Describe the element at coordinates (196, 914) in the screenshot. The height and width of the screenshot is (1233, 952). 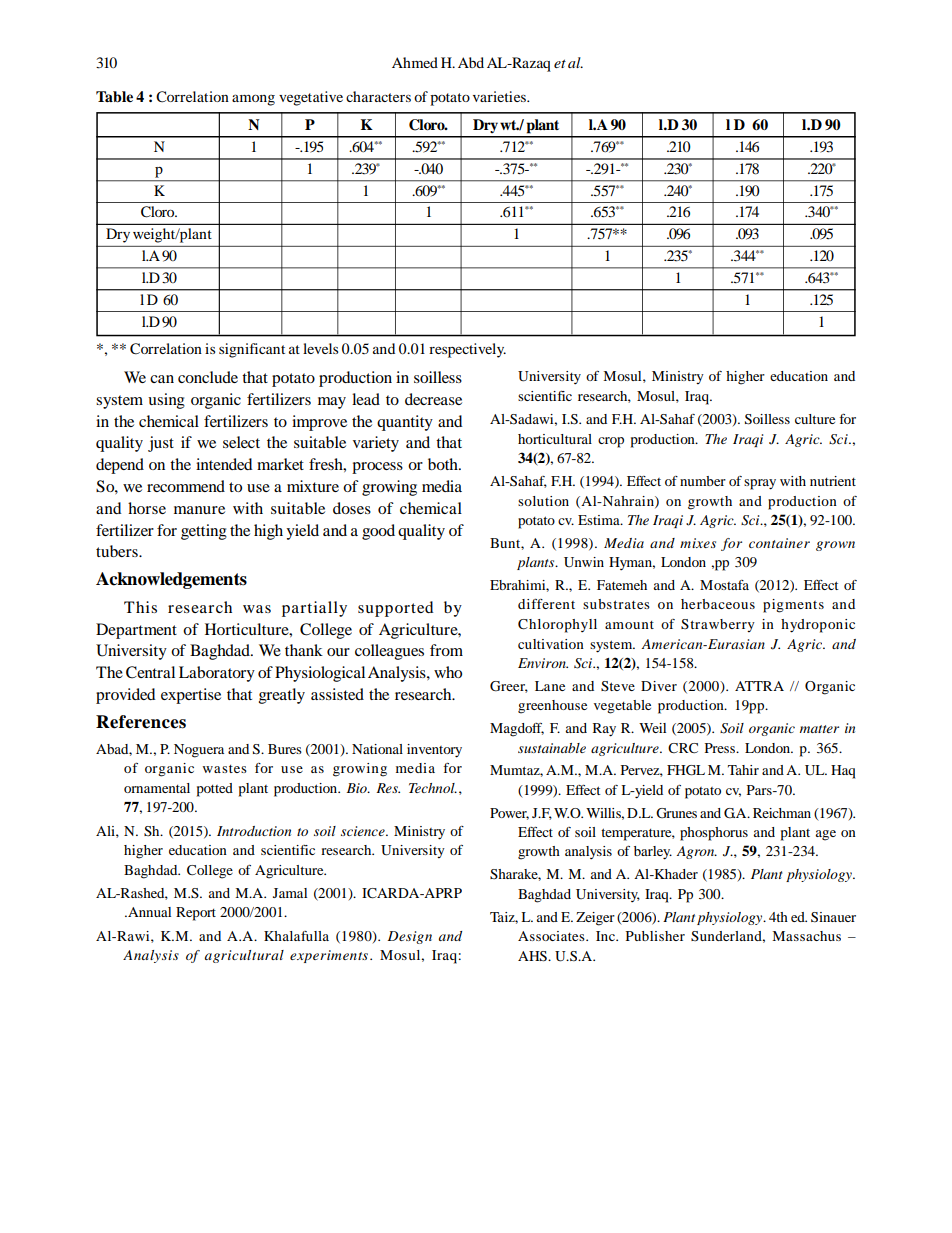
I see `Report` at that location.
